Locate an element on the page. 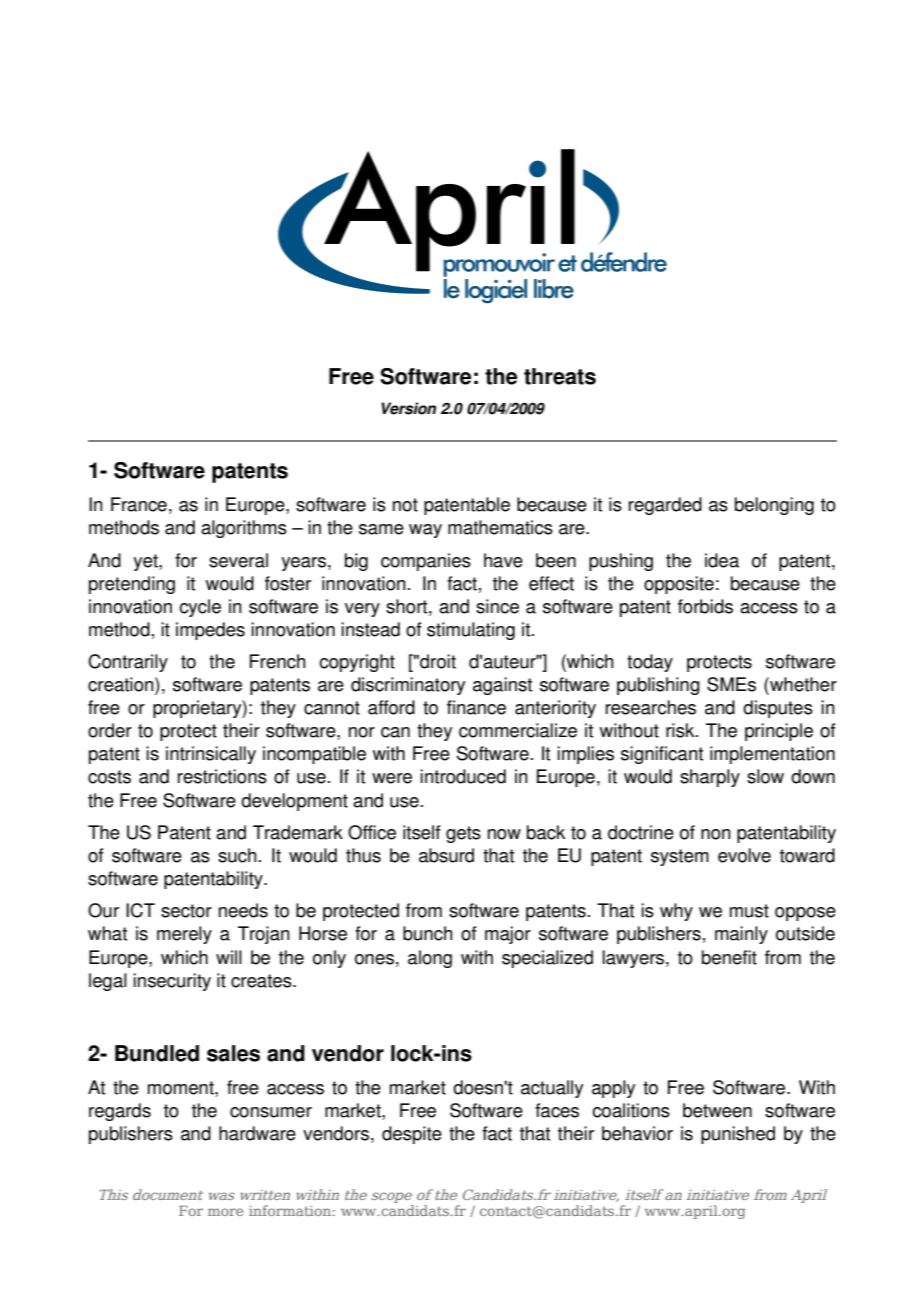 The width and height of the image is (924, 1308). France is located at coordinates (139, 504).
